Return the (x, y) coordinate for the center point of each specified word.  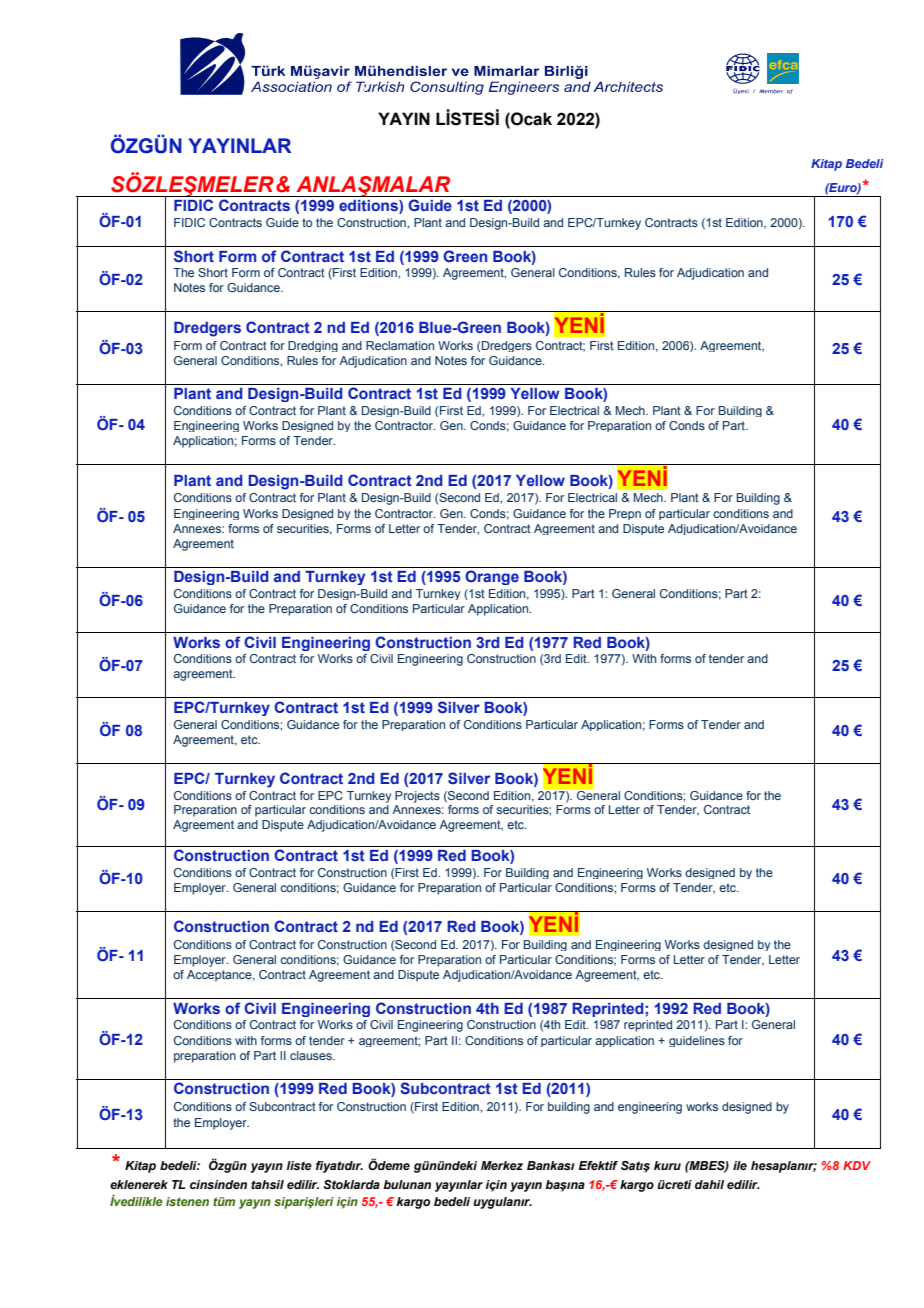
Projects (417, 797)
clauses (312, 1055)
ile (740, 1165)
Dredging (313, 346)
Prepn (625, 514)
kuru (667, 1165)
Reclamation (400, 345)
